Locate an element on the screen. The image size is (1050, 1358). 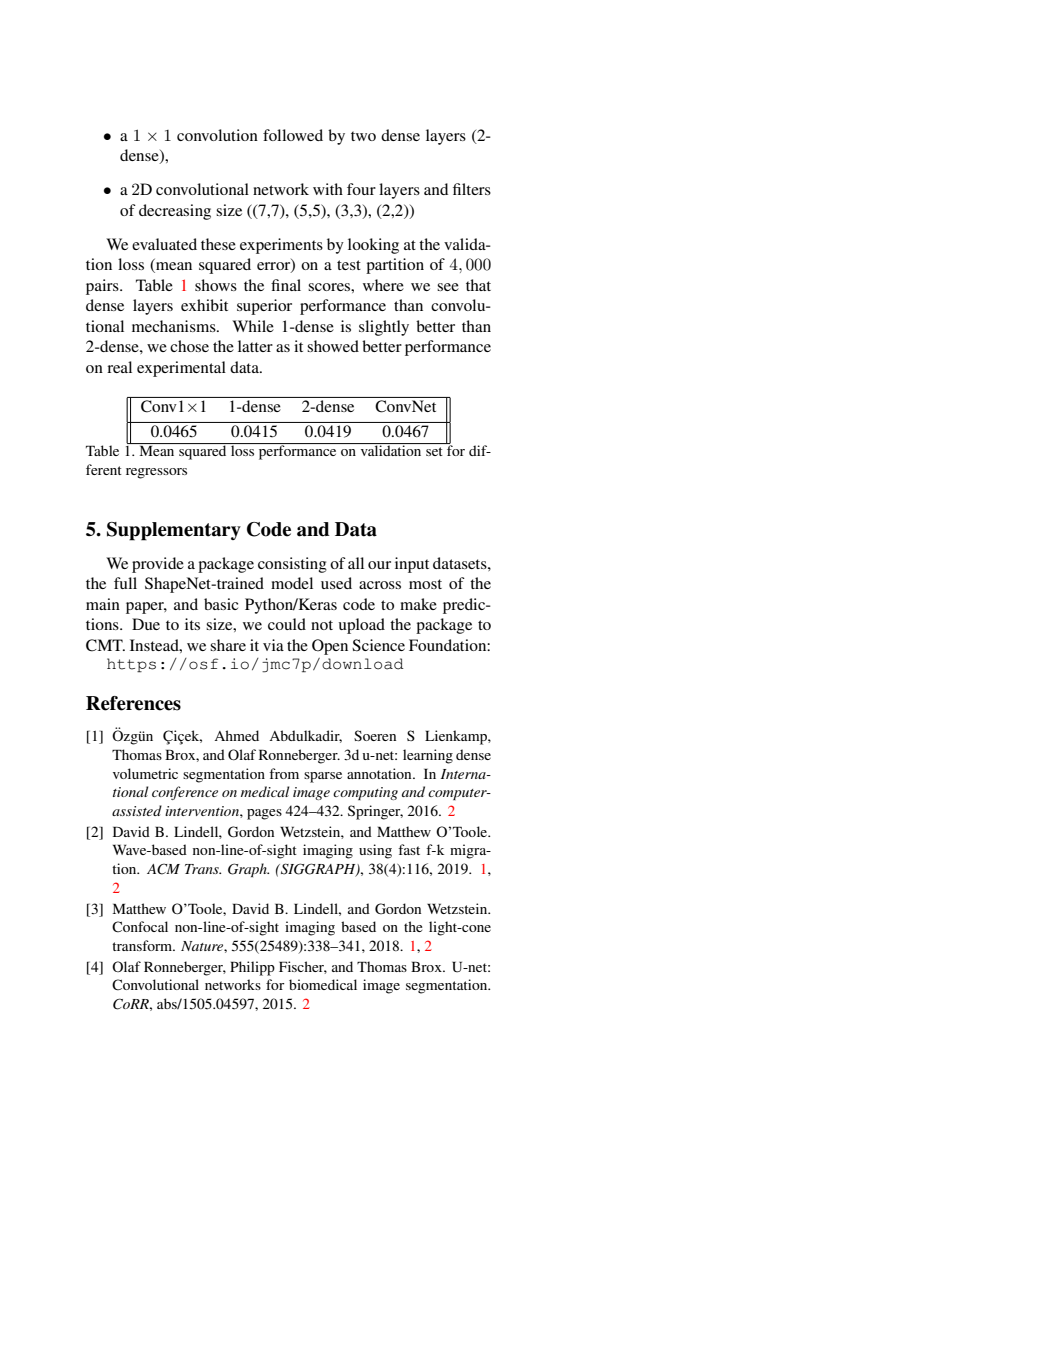
decreasing is located at coordinates (175, 212).
